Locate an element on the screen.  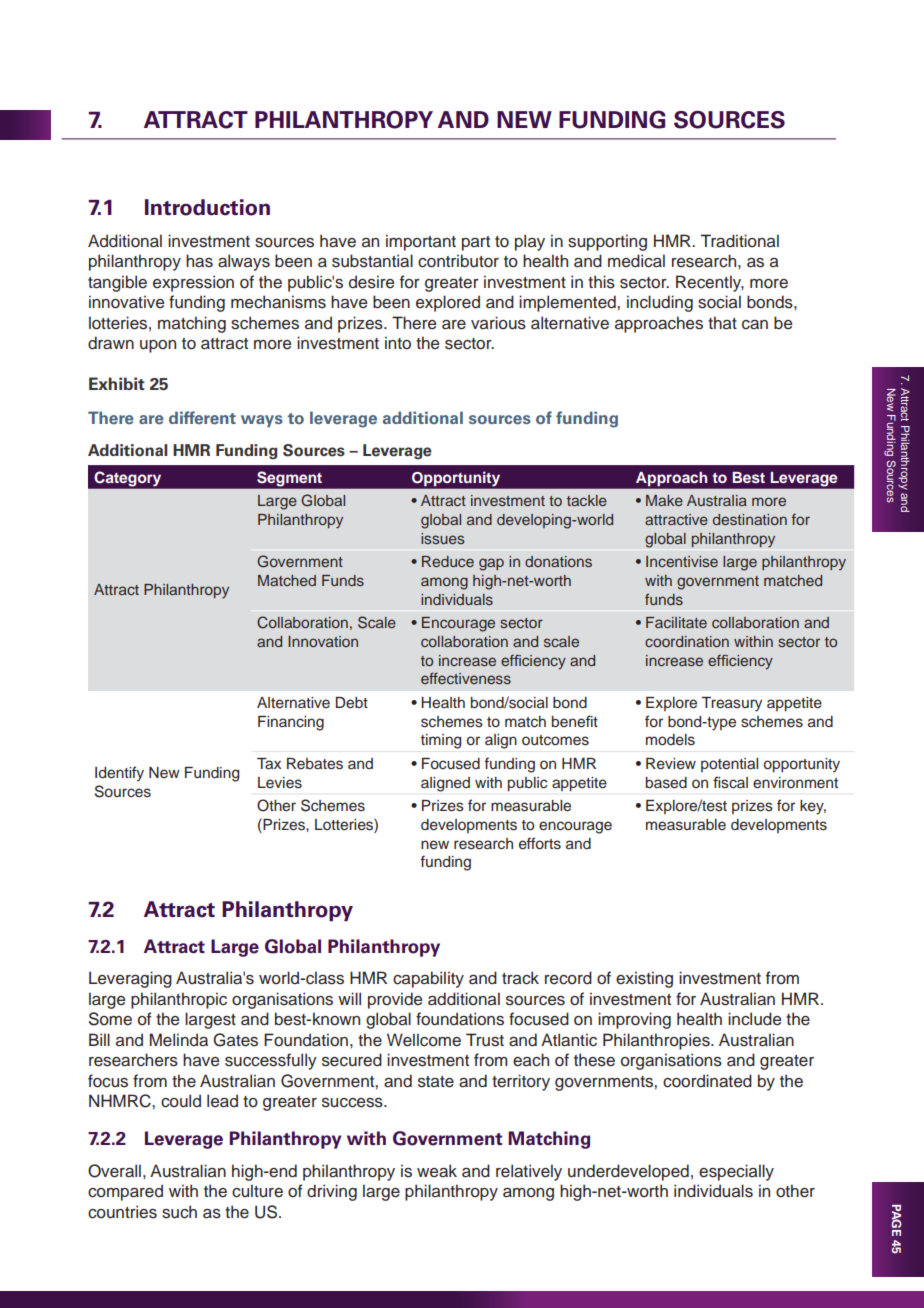
Traditional is located at coordinates (740, 241).
